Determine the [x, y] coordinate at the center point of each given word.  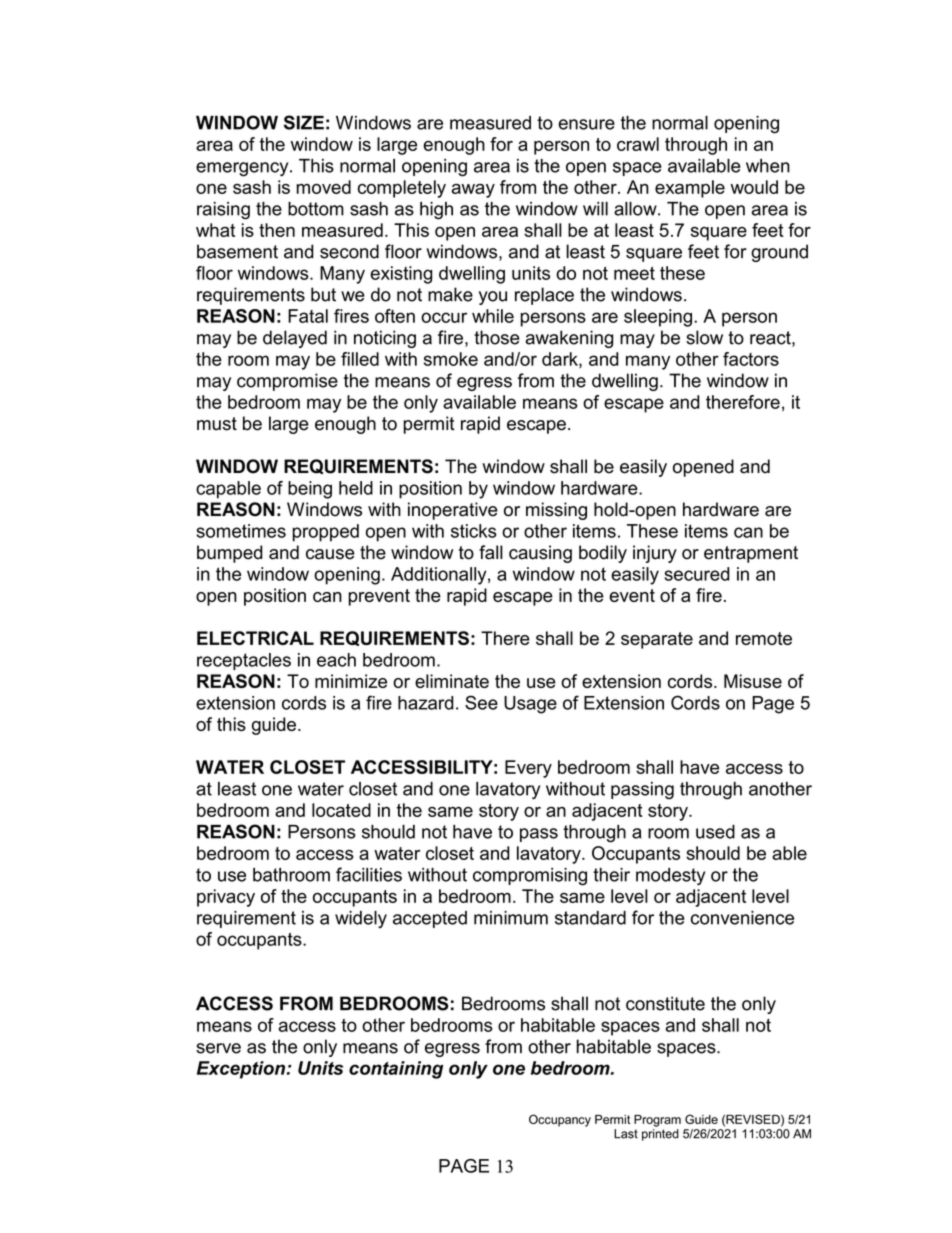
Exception [242, 1070]
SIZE [304, 122]
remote [764, 638]
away [473, 191]
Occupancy [560, 1120]
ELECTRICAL [255, 638]
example [690, 189]
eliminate [452, 681]
